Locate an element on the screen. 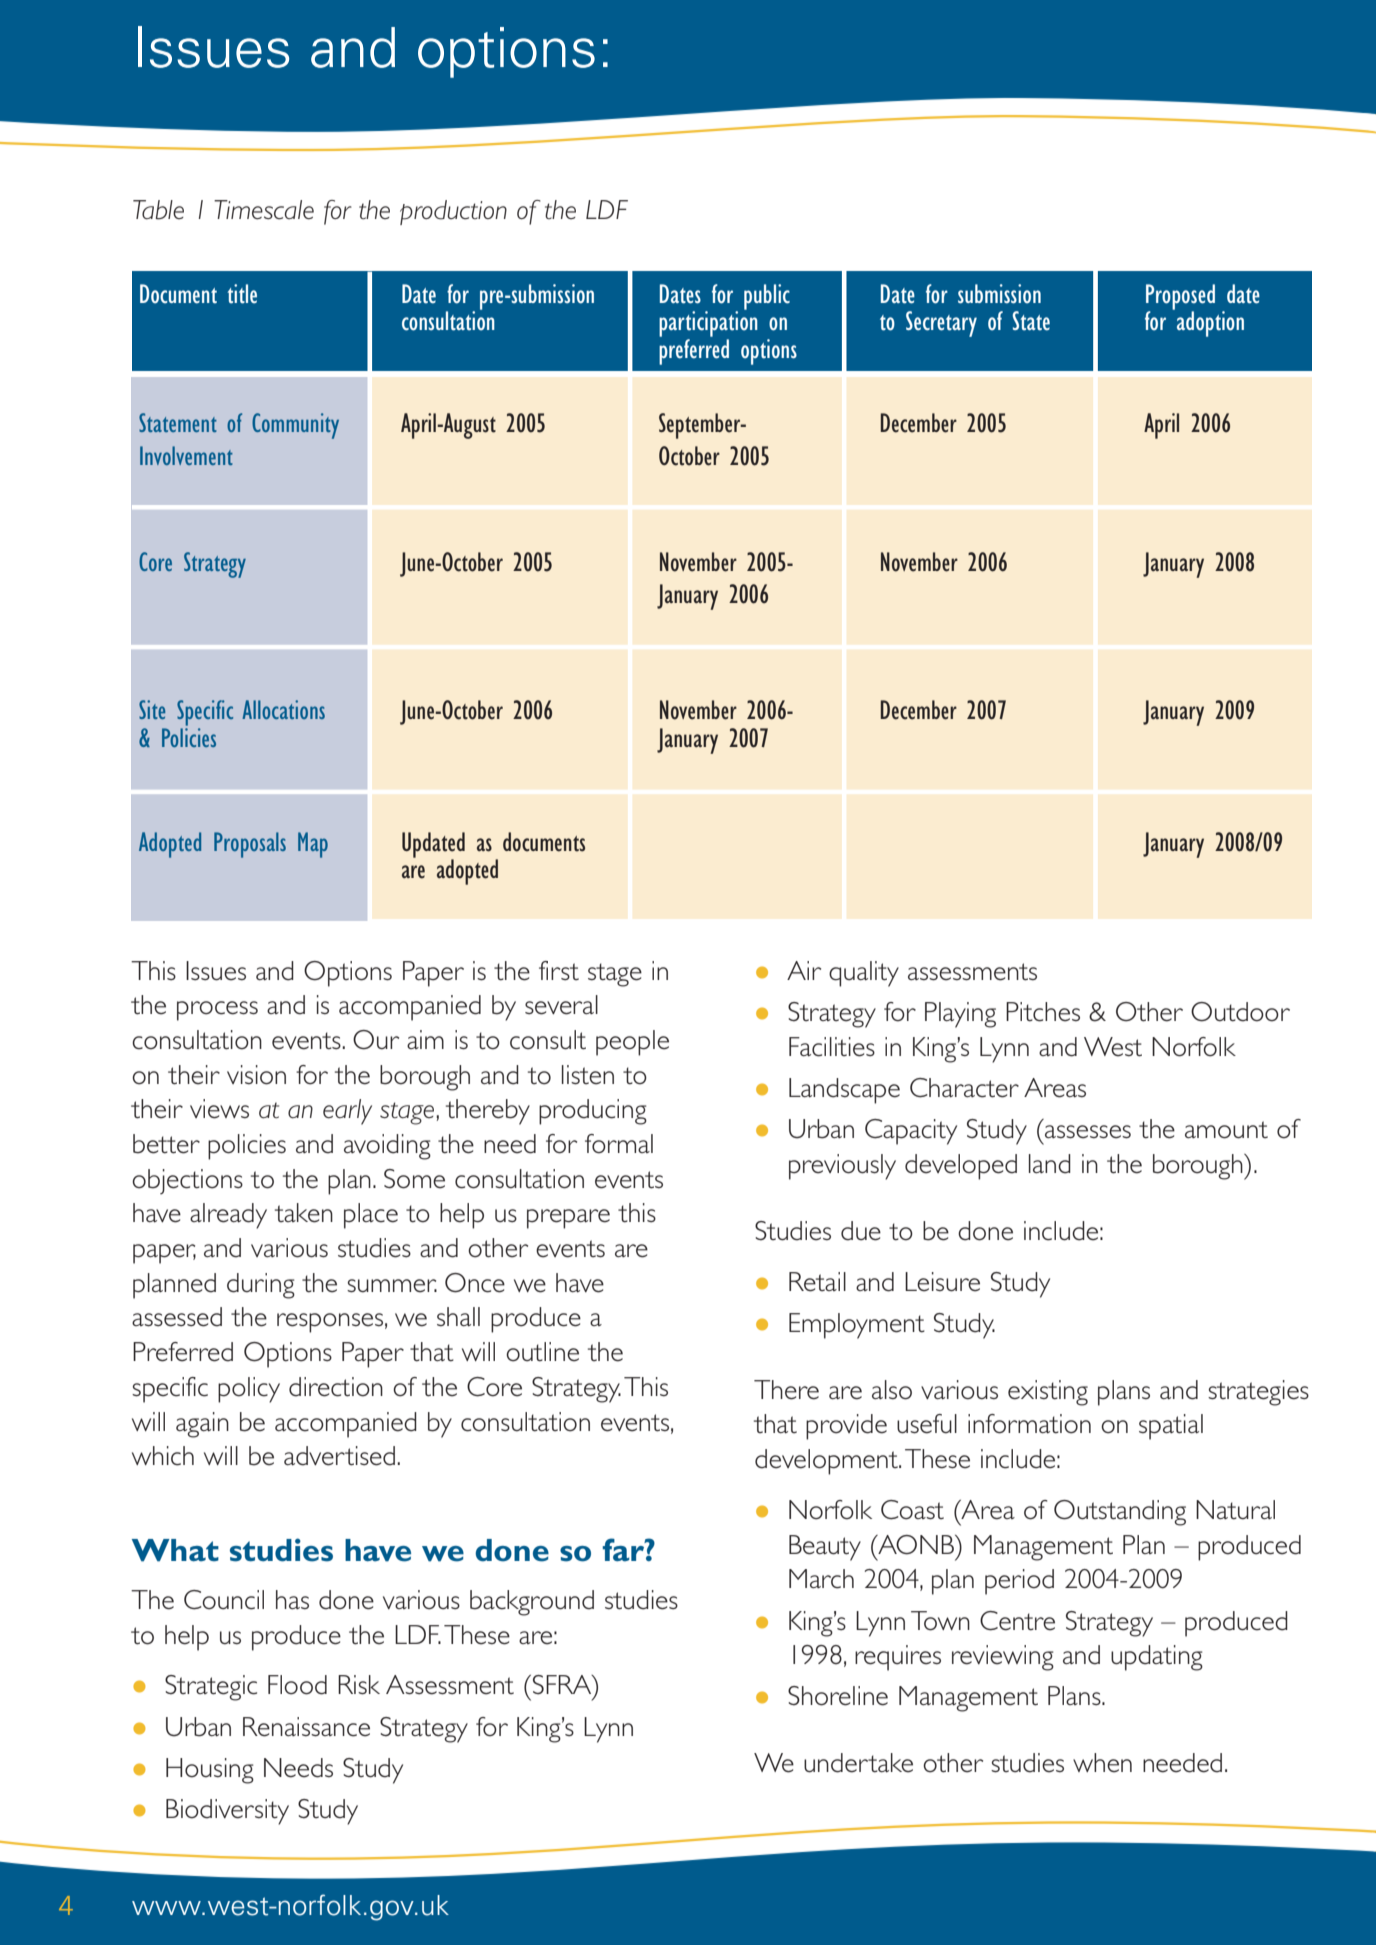 This screenshot has height=1945, width=1376. Renaissance is located at coordinates (306, 1727).
